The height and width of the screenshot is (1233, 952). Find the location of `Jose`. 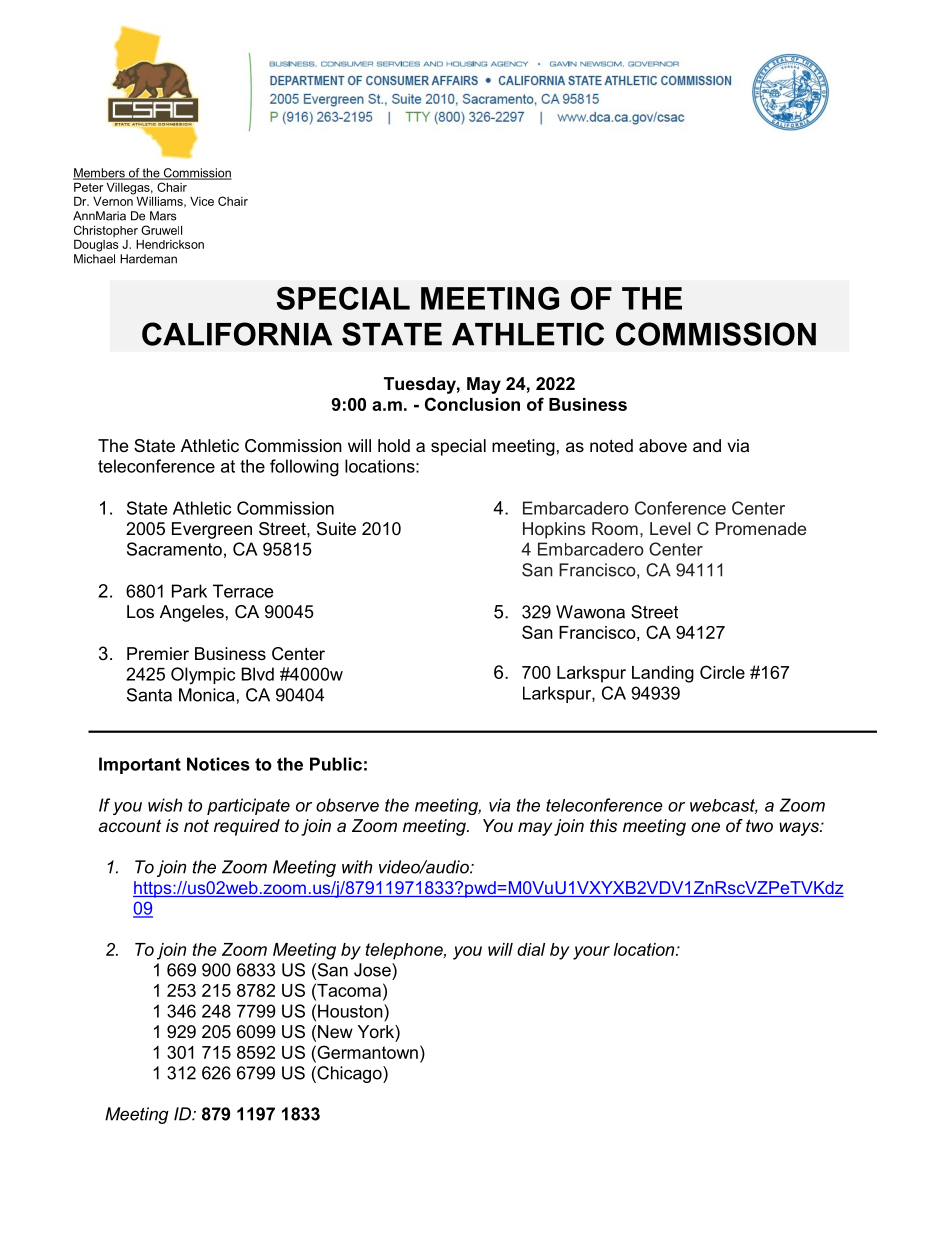

Jose is located at coordinates (373, 970).
